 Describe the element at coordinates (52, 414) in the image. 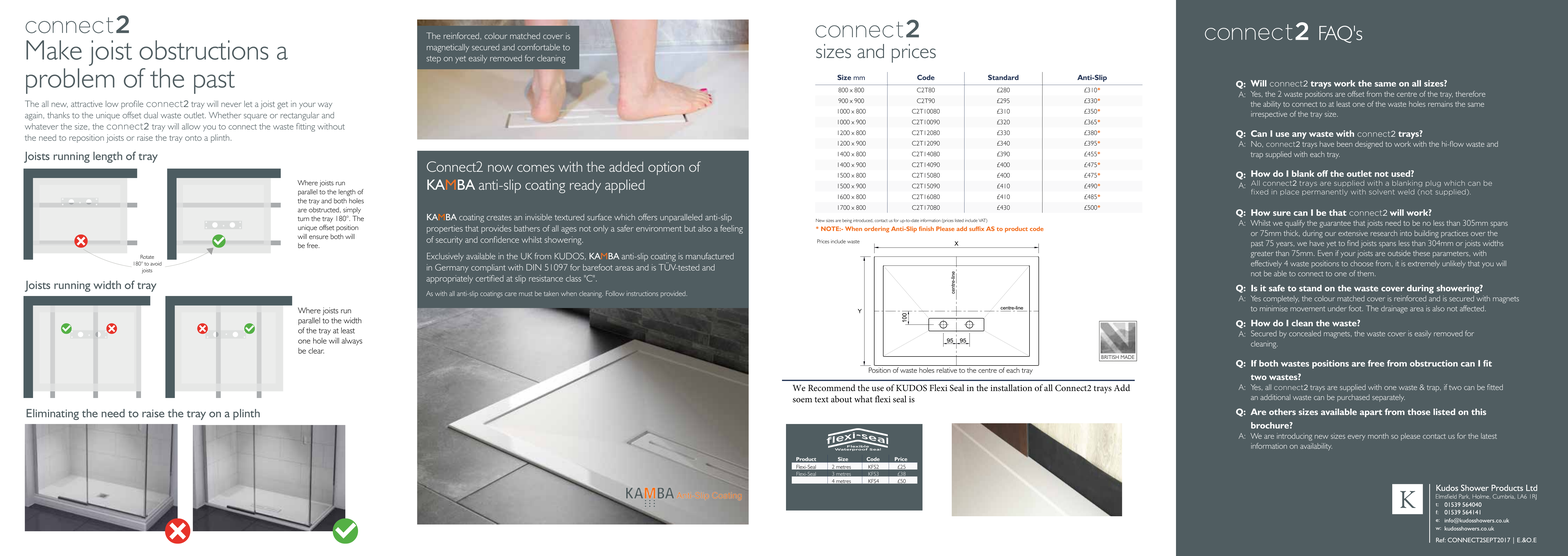

I see `Eliminating` at that location.
